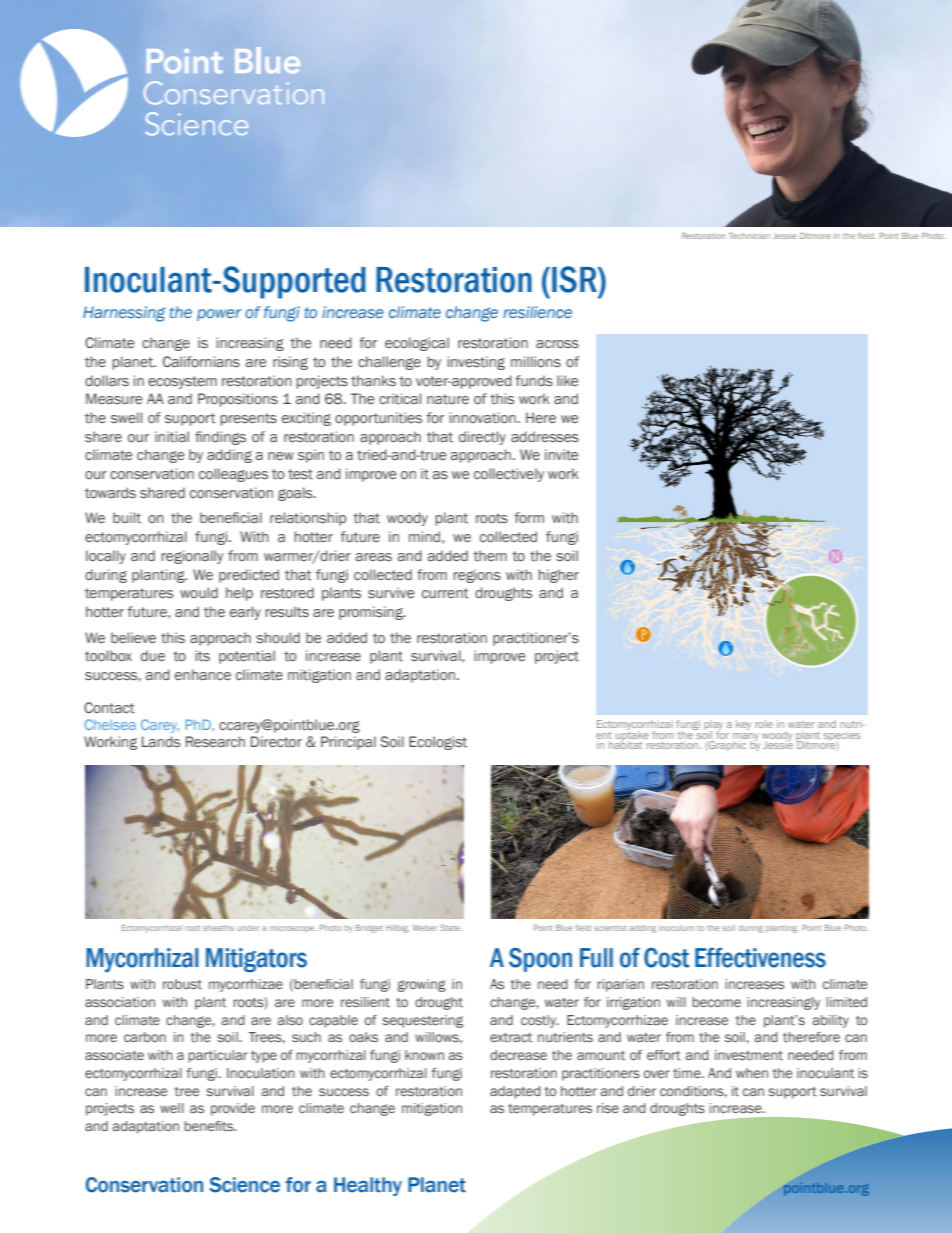 The width and height of the screenshot is (952, 1233). What do you see at coordinates (726, 746) in the screenshot?
I see `Graphic` at bounding box center [726, 746].
